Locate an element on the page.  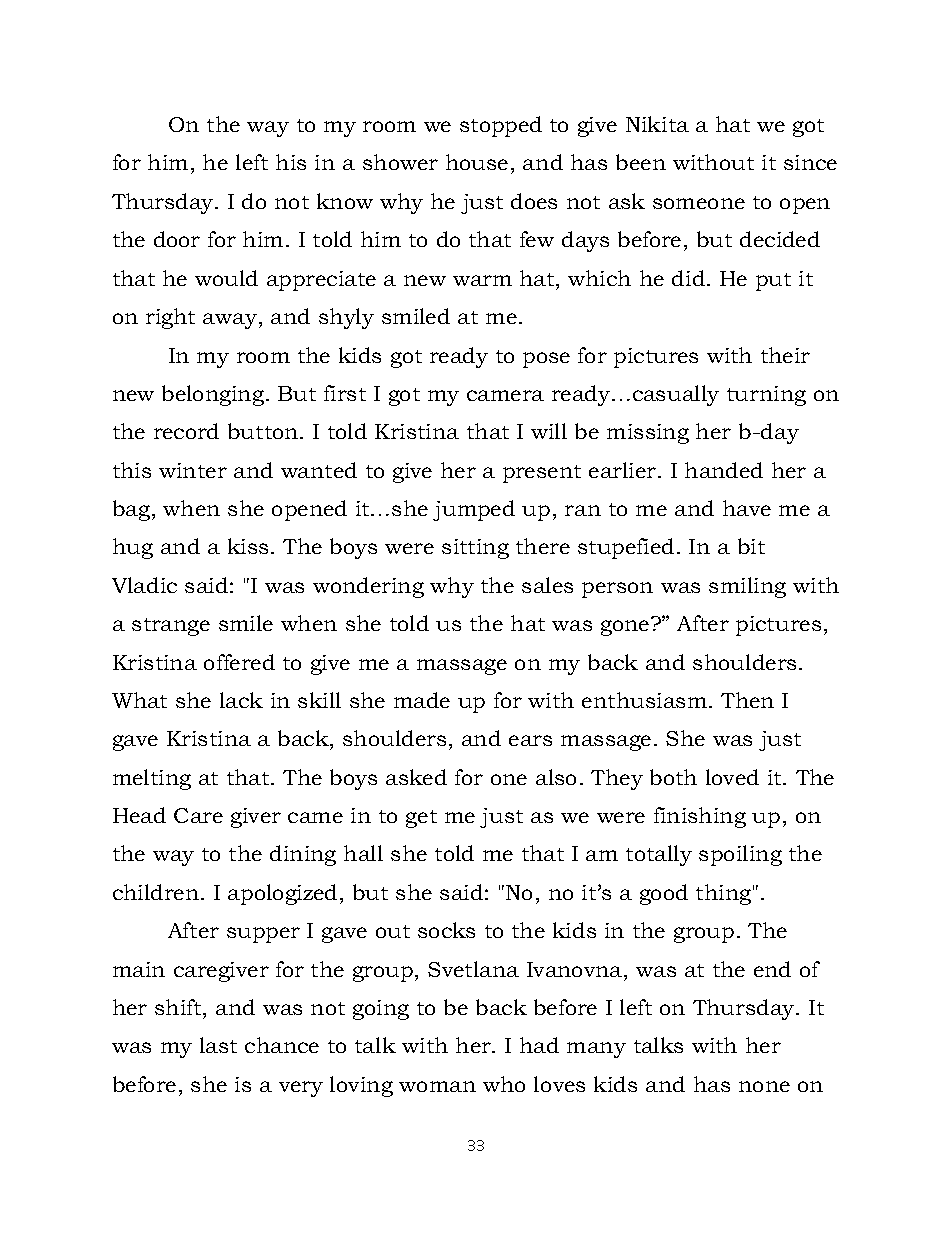
get is located at coordinates (421, 819).
